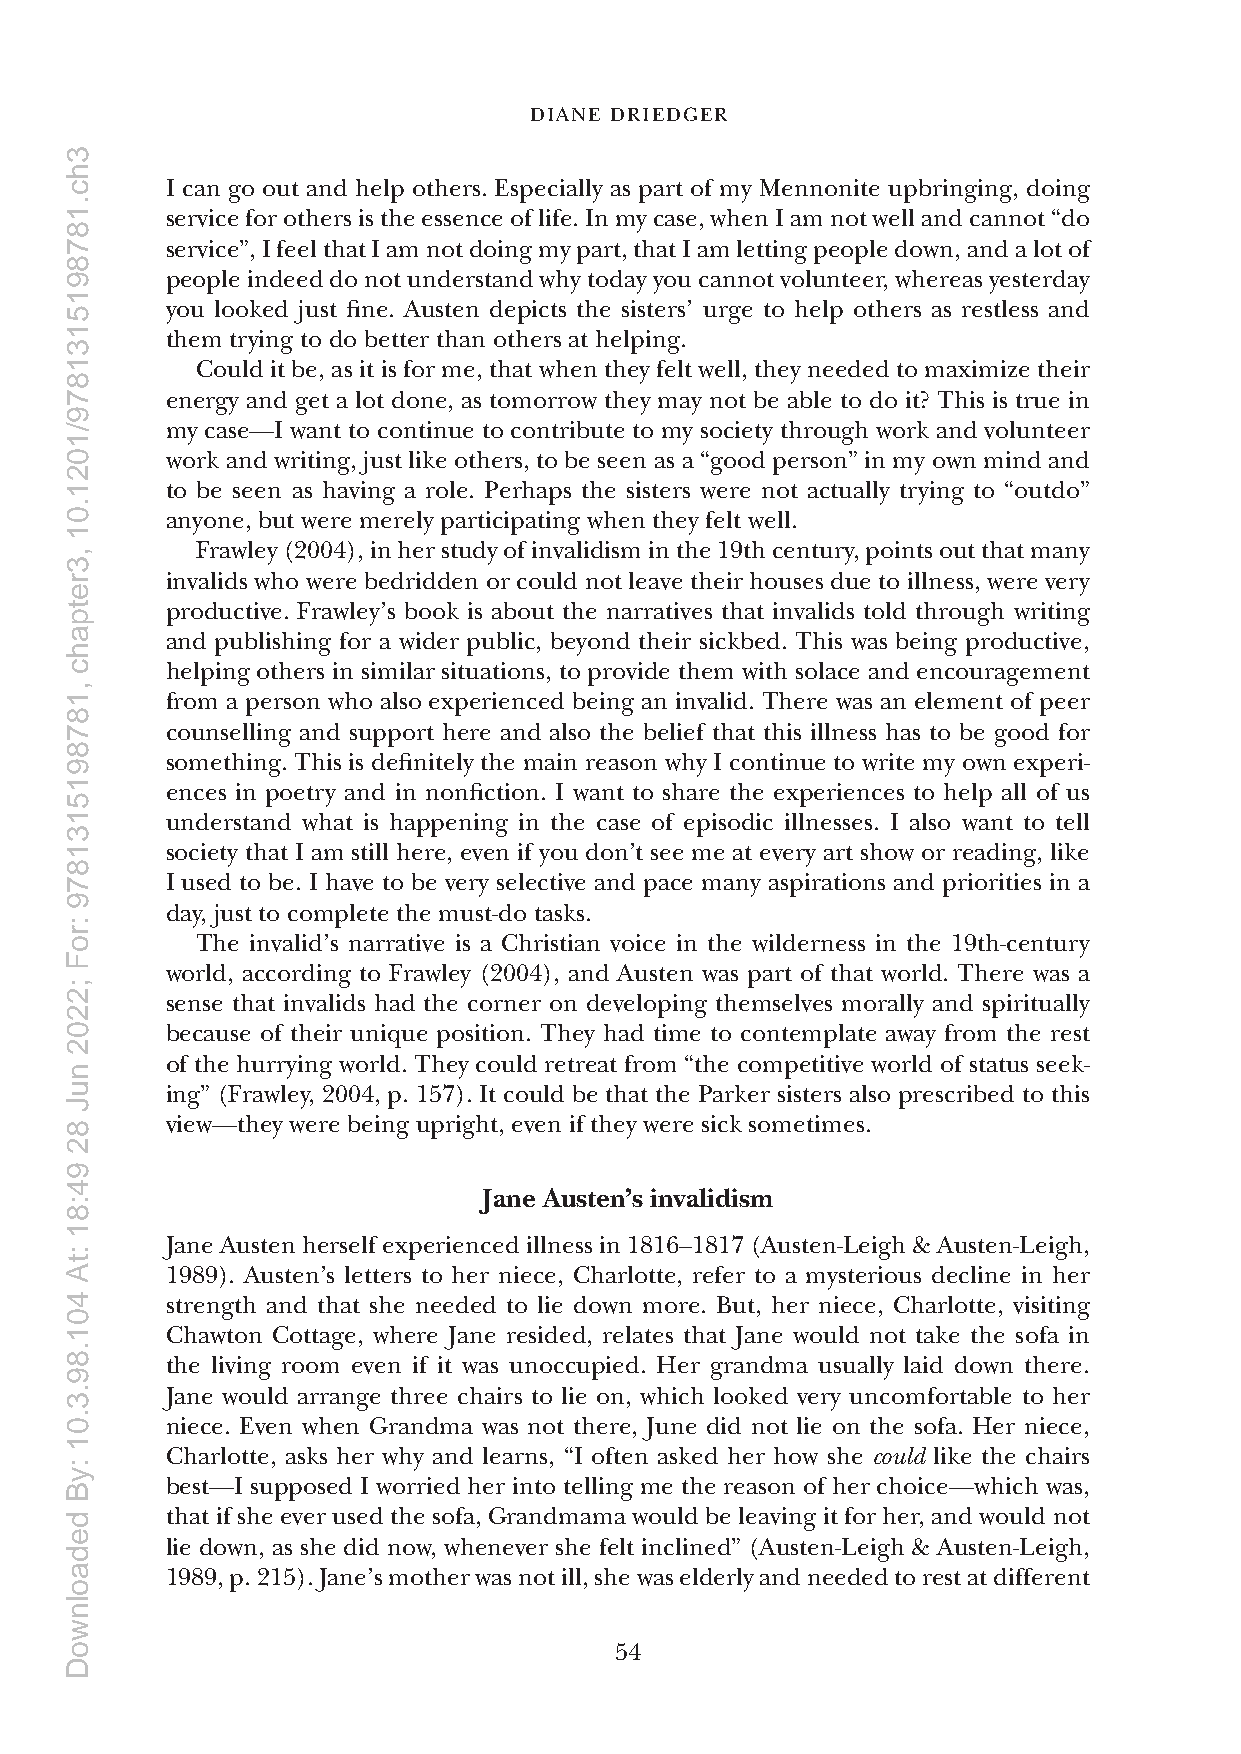  What do you see at coordinates (951, 191) in the page?
I see `upbringing` at bounding box center [951, 191].
